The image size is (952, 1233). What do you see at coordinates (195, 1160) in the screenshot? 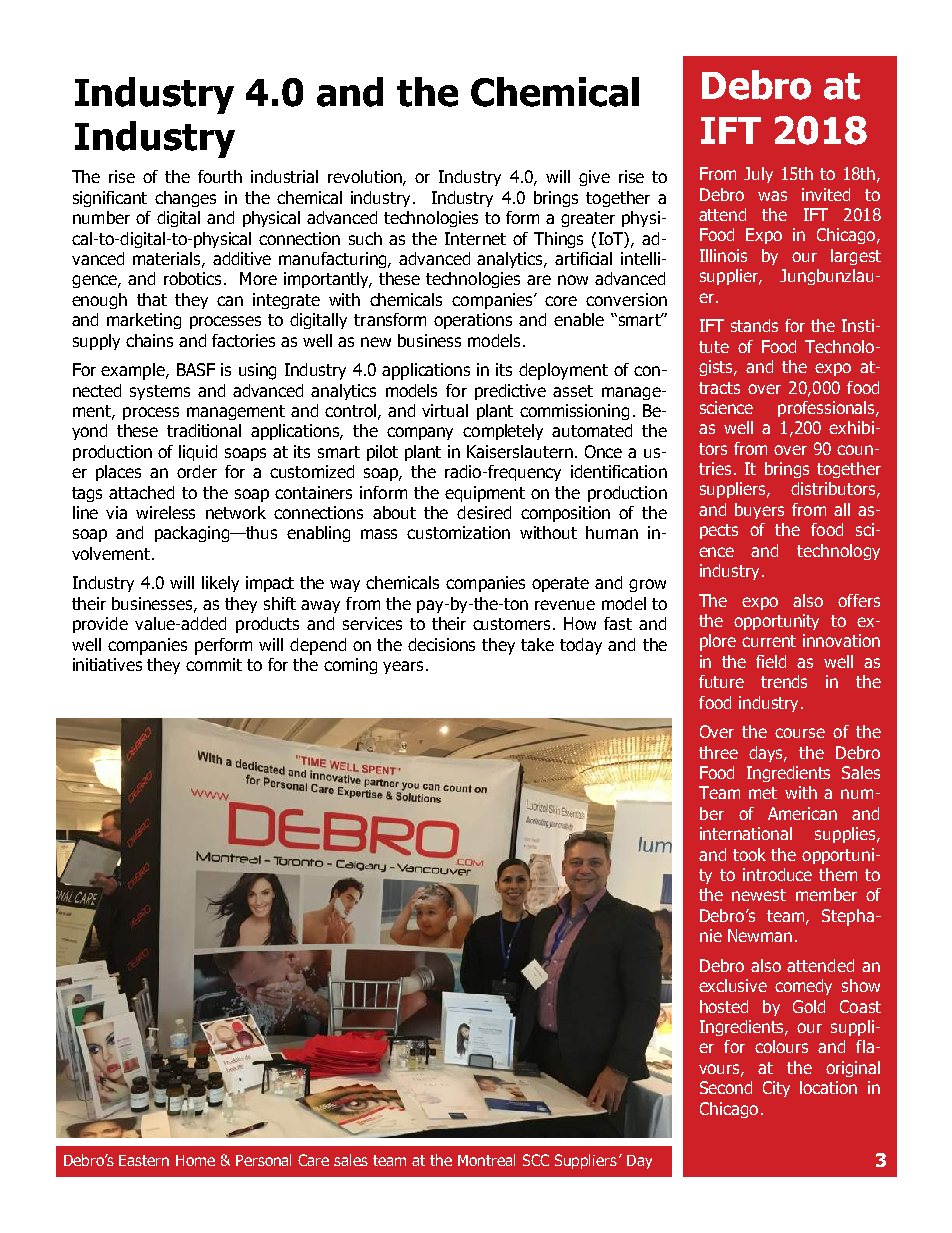
I see `Home` at bounding box center [195, 1160].
